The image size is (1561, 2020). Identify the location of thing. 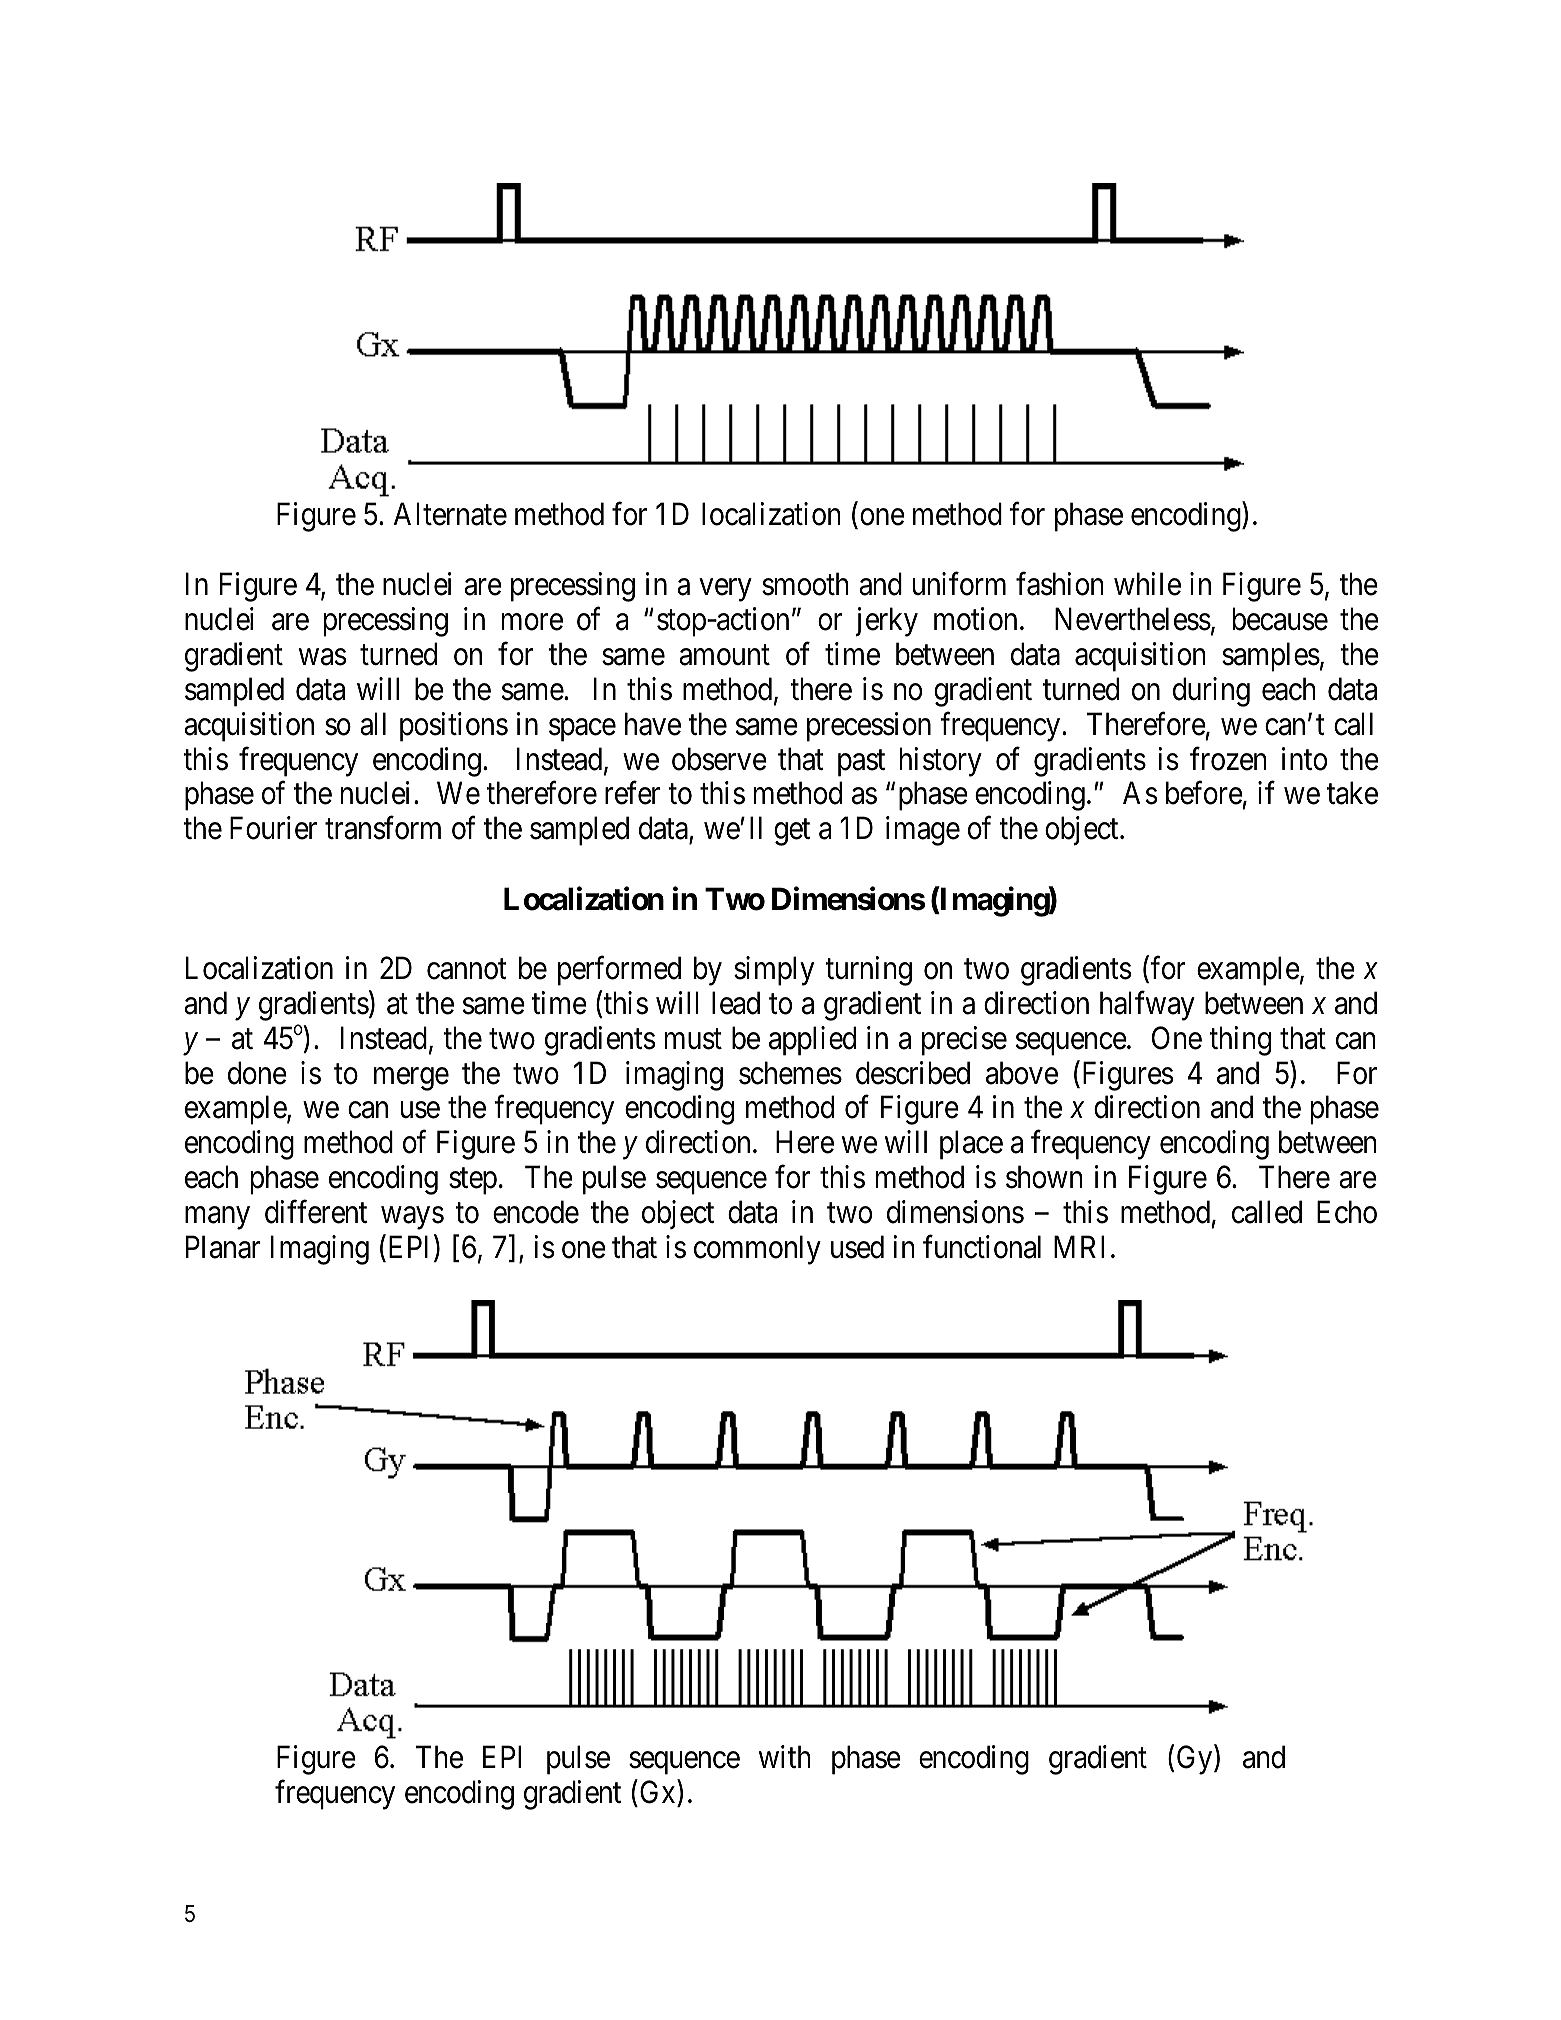
(1240, 1041).
